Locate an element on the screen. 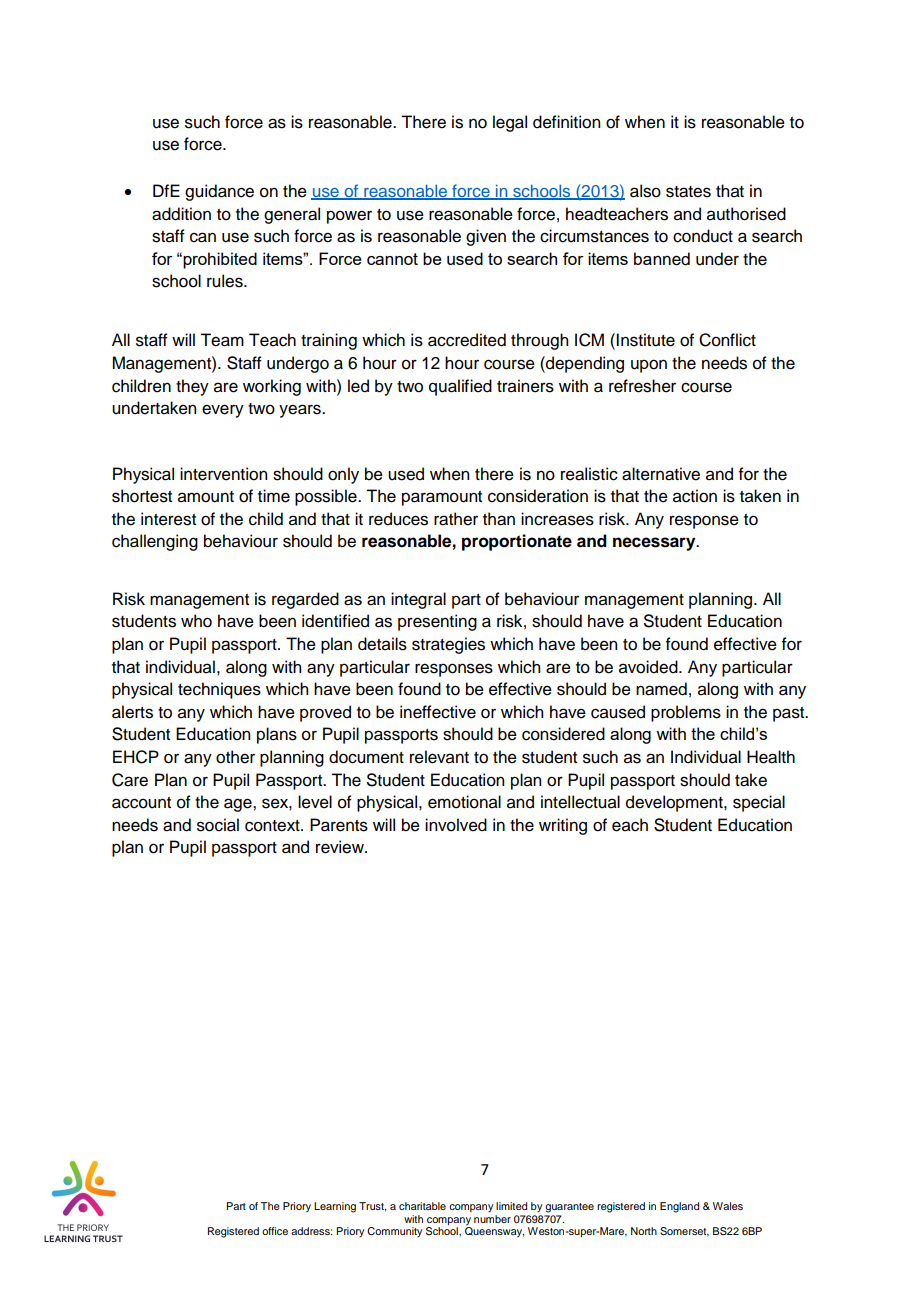 The image size is (924, 1308). guidance is located at coordinates (219, 192).
